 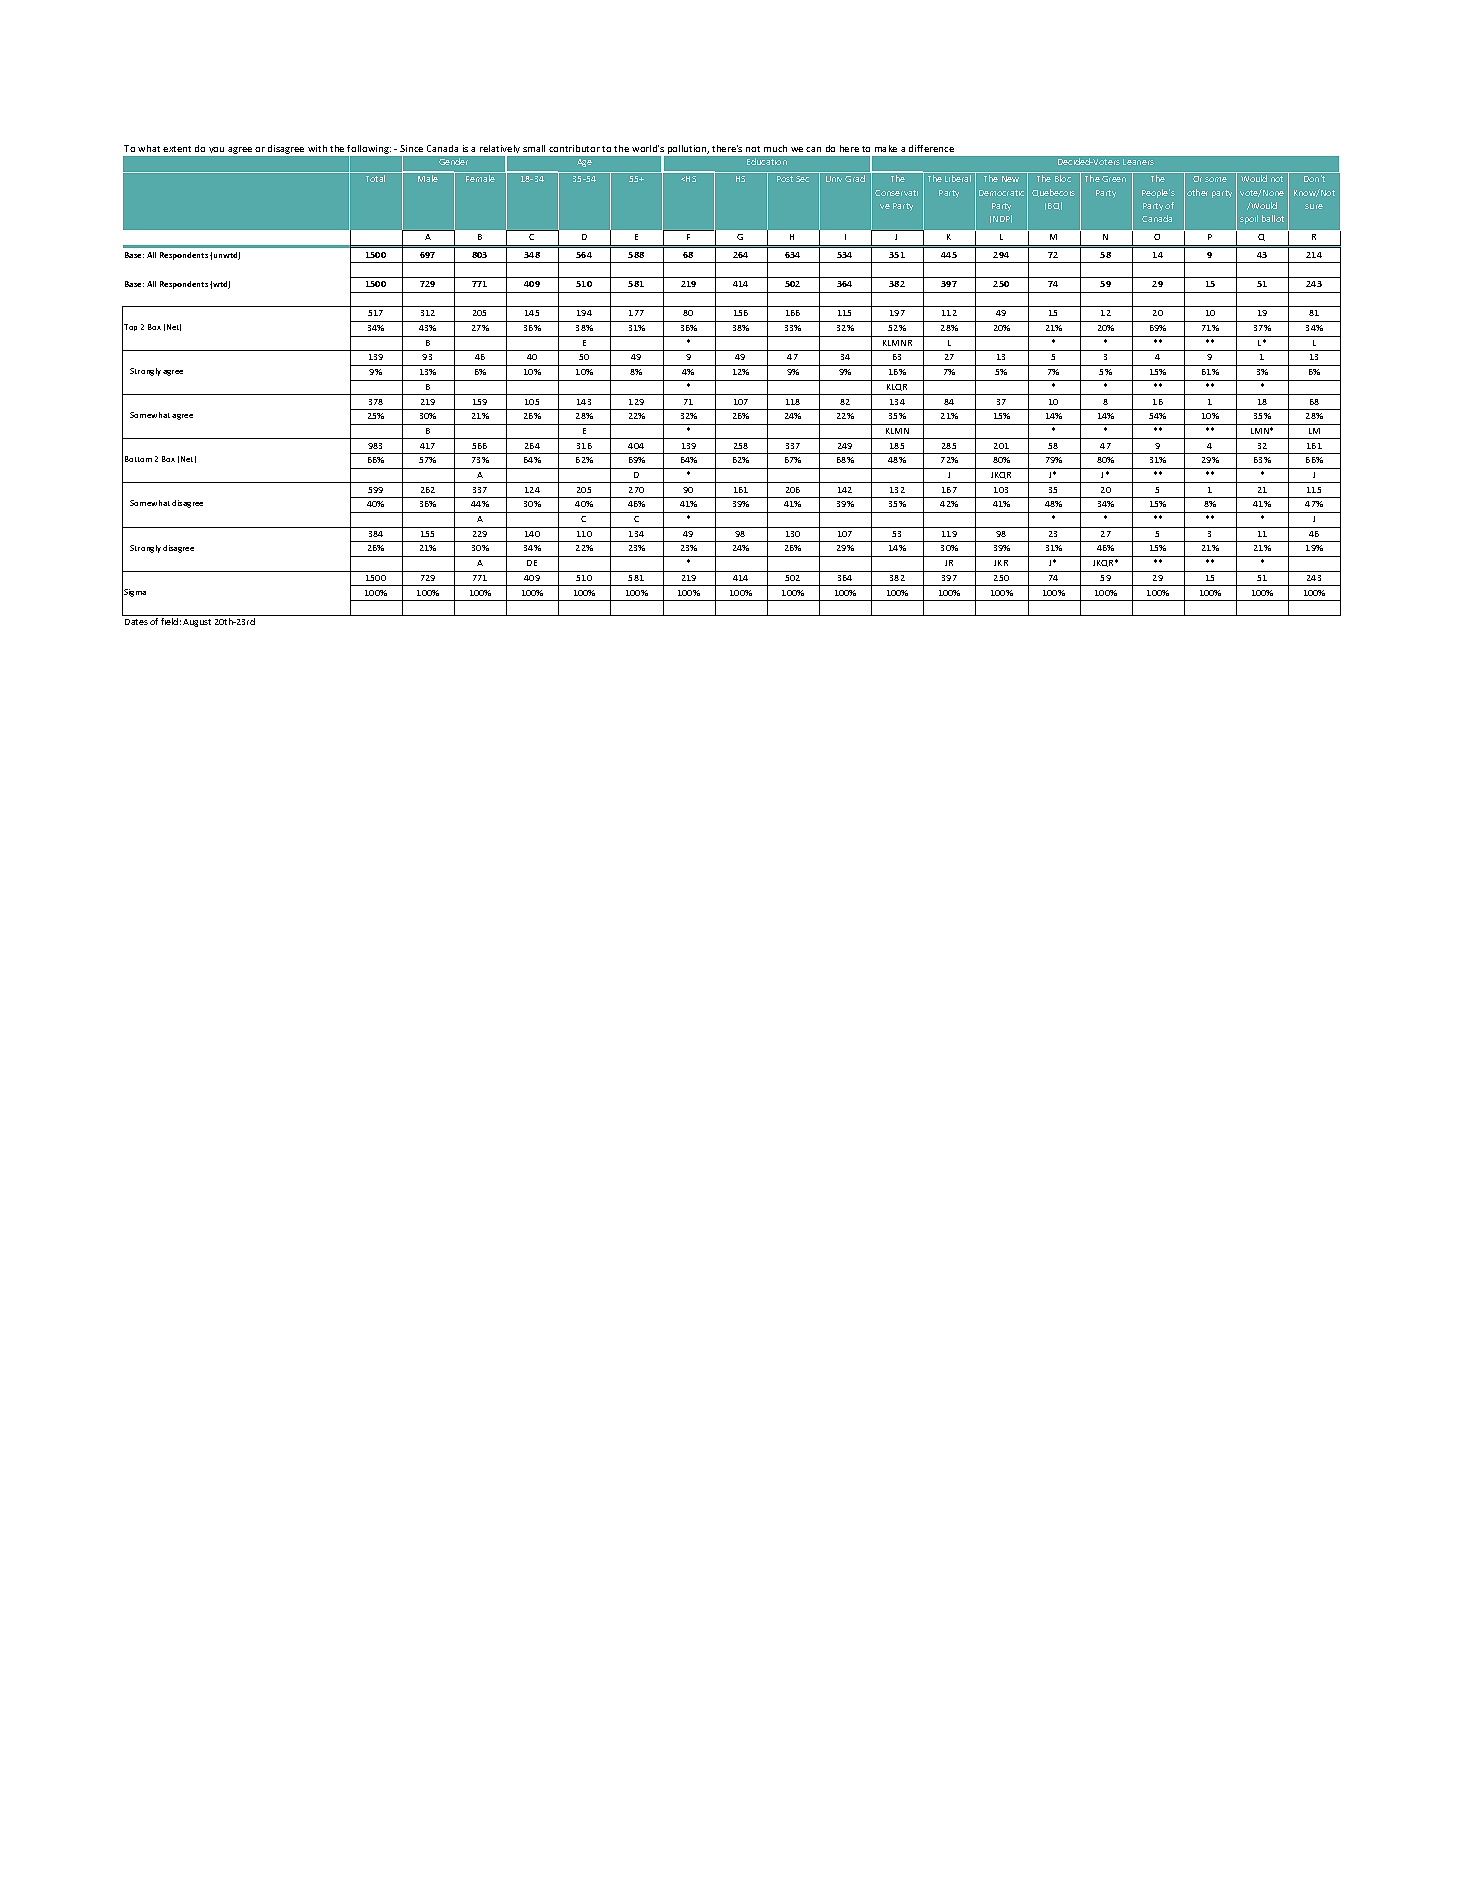 I want to click on August, so click(x=197, y=623).
